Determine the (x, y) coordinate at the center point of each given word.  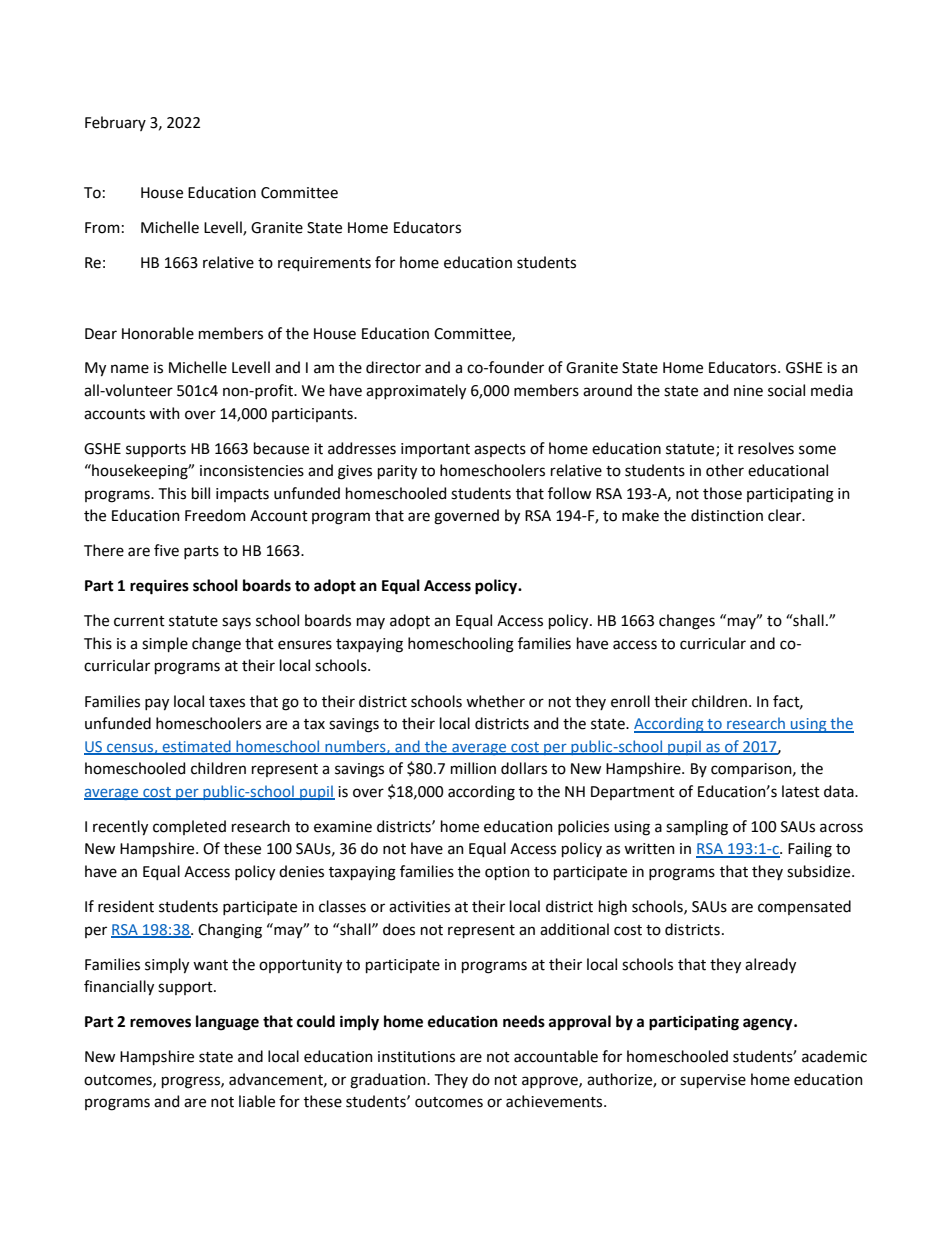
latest (801, 791)
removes (160, 1023)
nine (748, 391)
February (115, 123)
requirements (324, 264)
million (473, 768)
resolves (766, 448)
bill (201, 493)
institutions (416, 1057)
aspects (500, 450)
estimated (196, 747)
